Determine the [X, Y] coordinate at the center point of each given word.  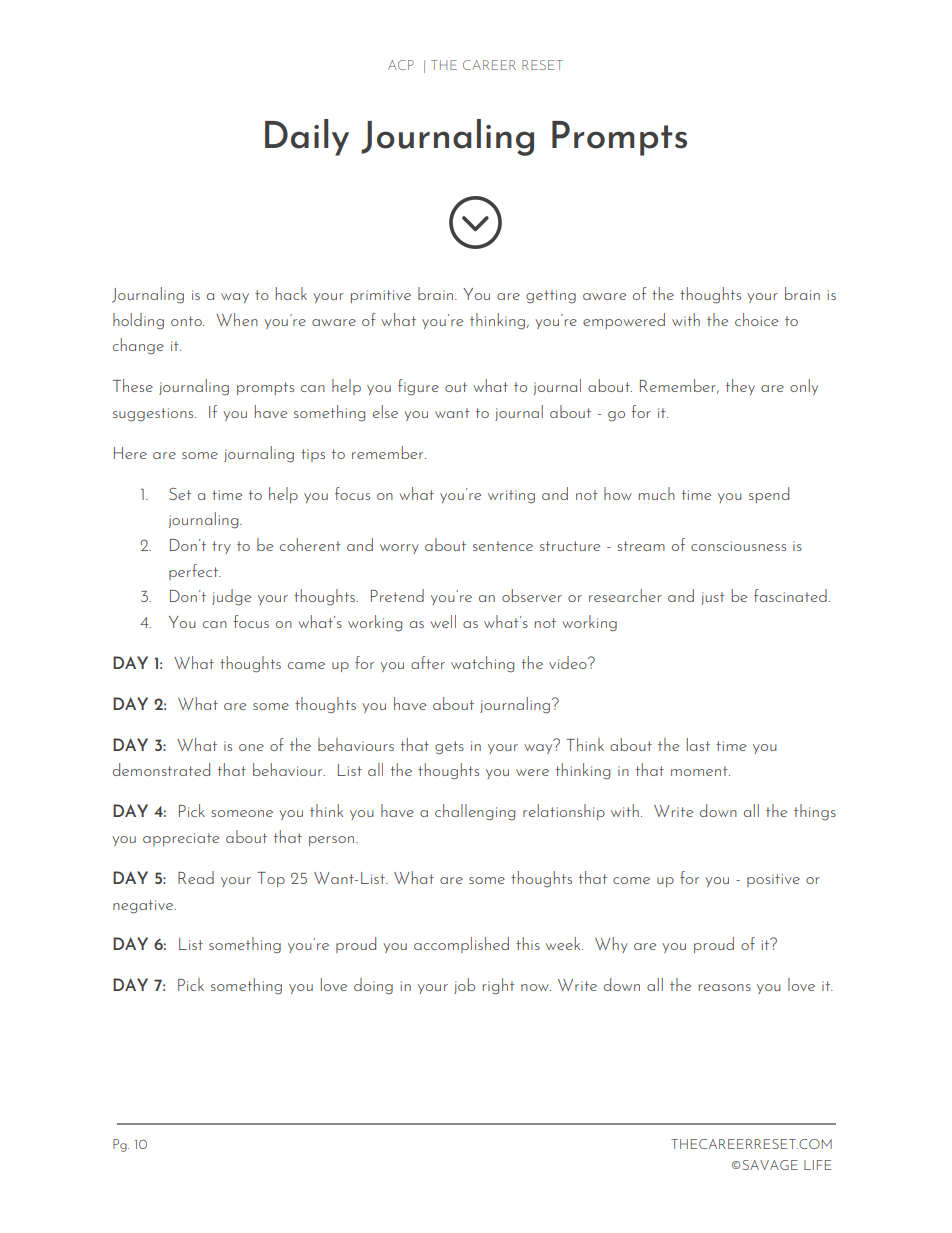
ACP [401, 65]
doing [373, 986]
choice [756, 319]
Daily [307, 137]
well [443, 621]
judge [231, 597]
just [713, 598]
